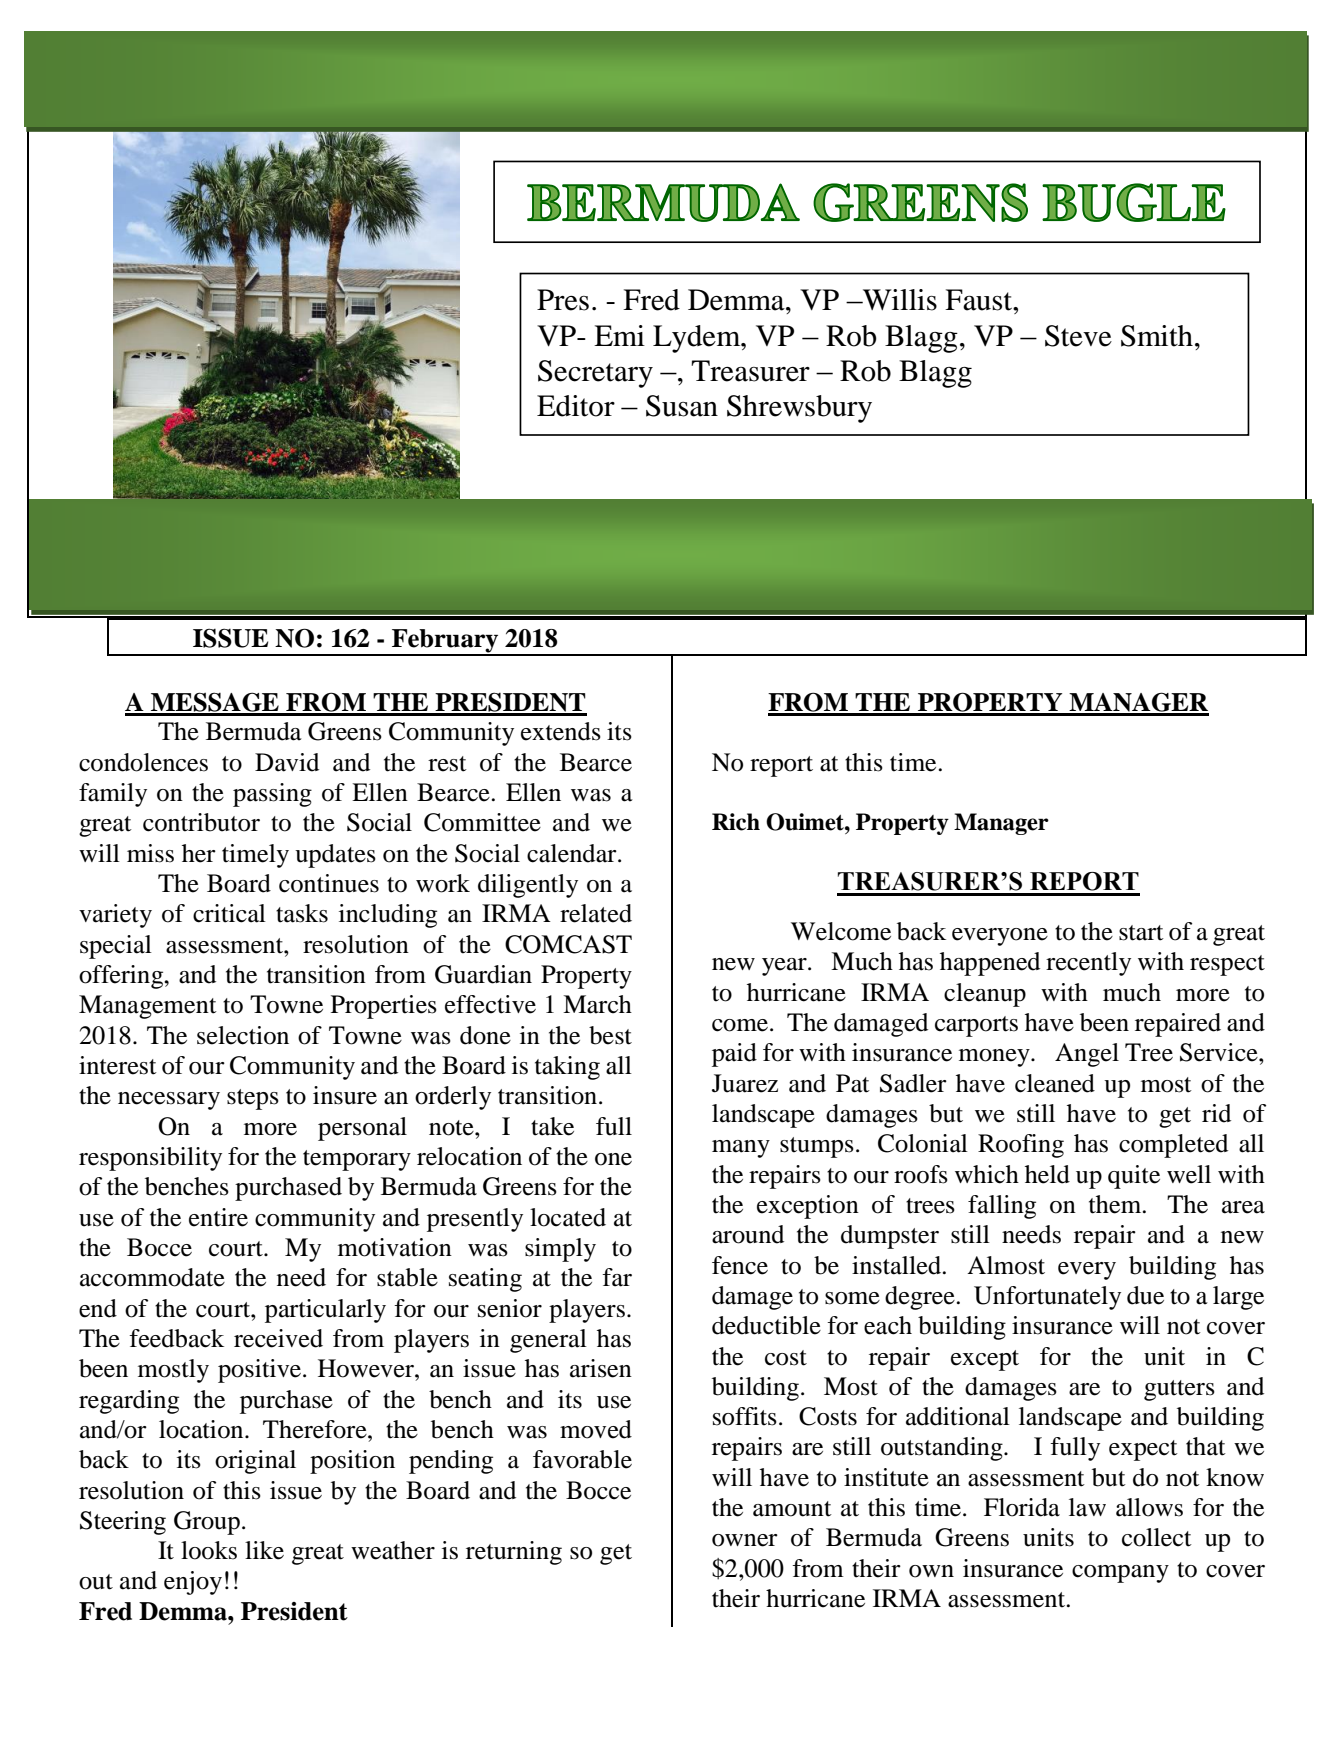 This document has width=1344, height=1740. Describe the element at coordinates (576, 406) in the document. I see `Editor` at that location.
